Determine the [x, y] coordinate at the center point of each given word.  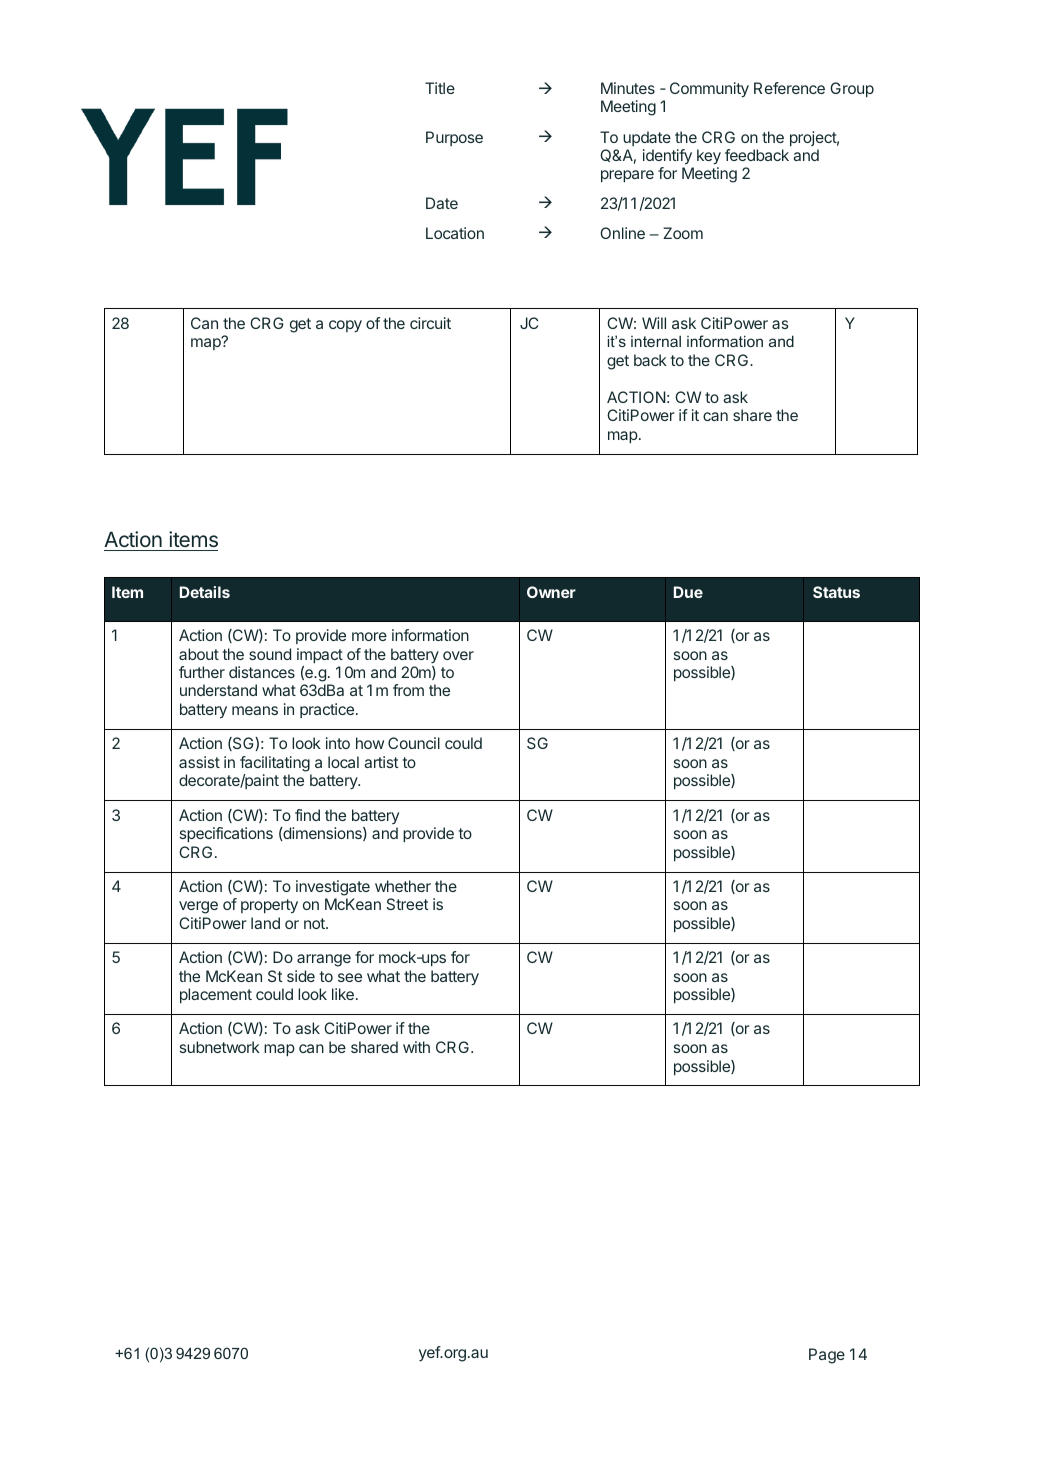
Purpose [454, 138]
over [458, 655]
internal [656, 341]
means [255, 710]
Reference [789, 88]
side [301, 976]
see [350, 977]
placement [216, 995]
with [416, 1047]
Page [827, 1356]
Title [440, 88]
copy [345, 326]
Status [836, 592]
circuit [430, 323]
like [343, 994]
